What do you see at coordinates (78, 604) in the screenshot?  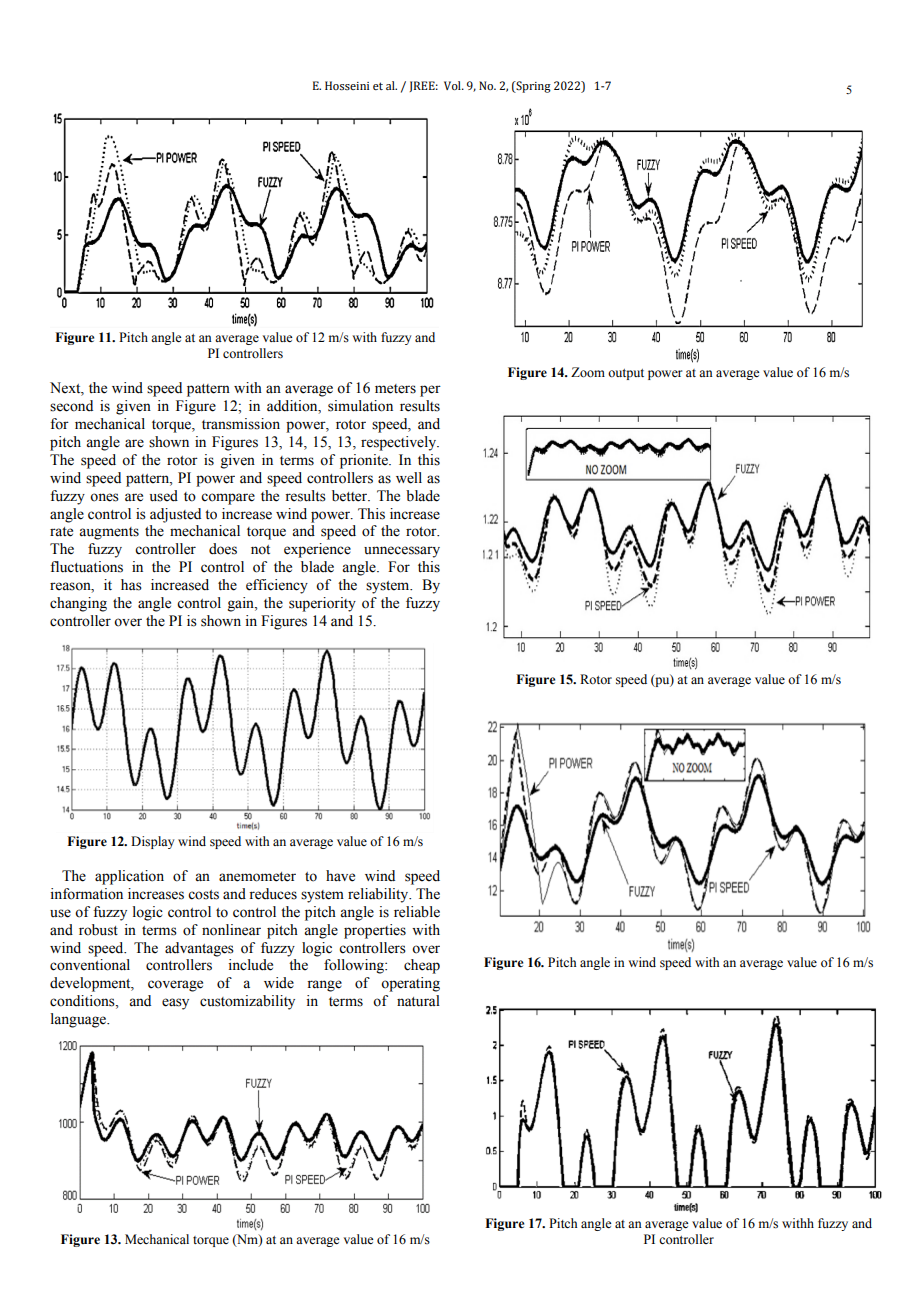 I see `changing` at bounding box center [78, 604].
